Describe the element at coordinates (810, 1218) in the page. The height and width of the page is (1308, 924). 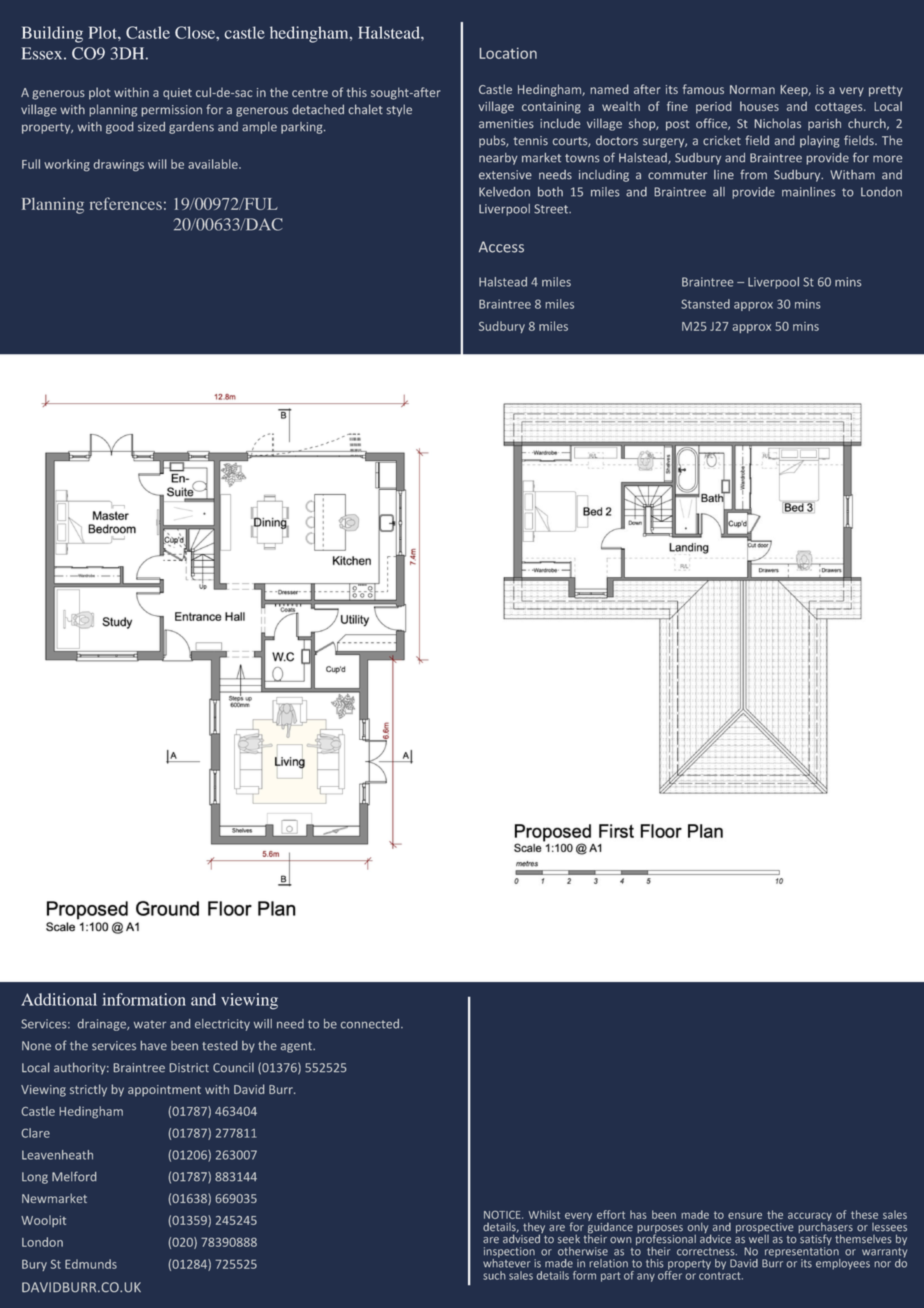
I see `accuracy` at that location.
